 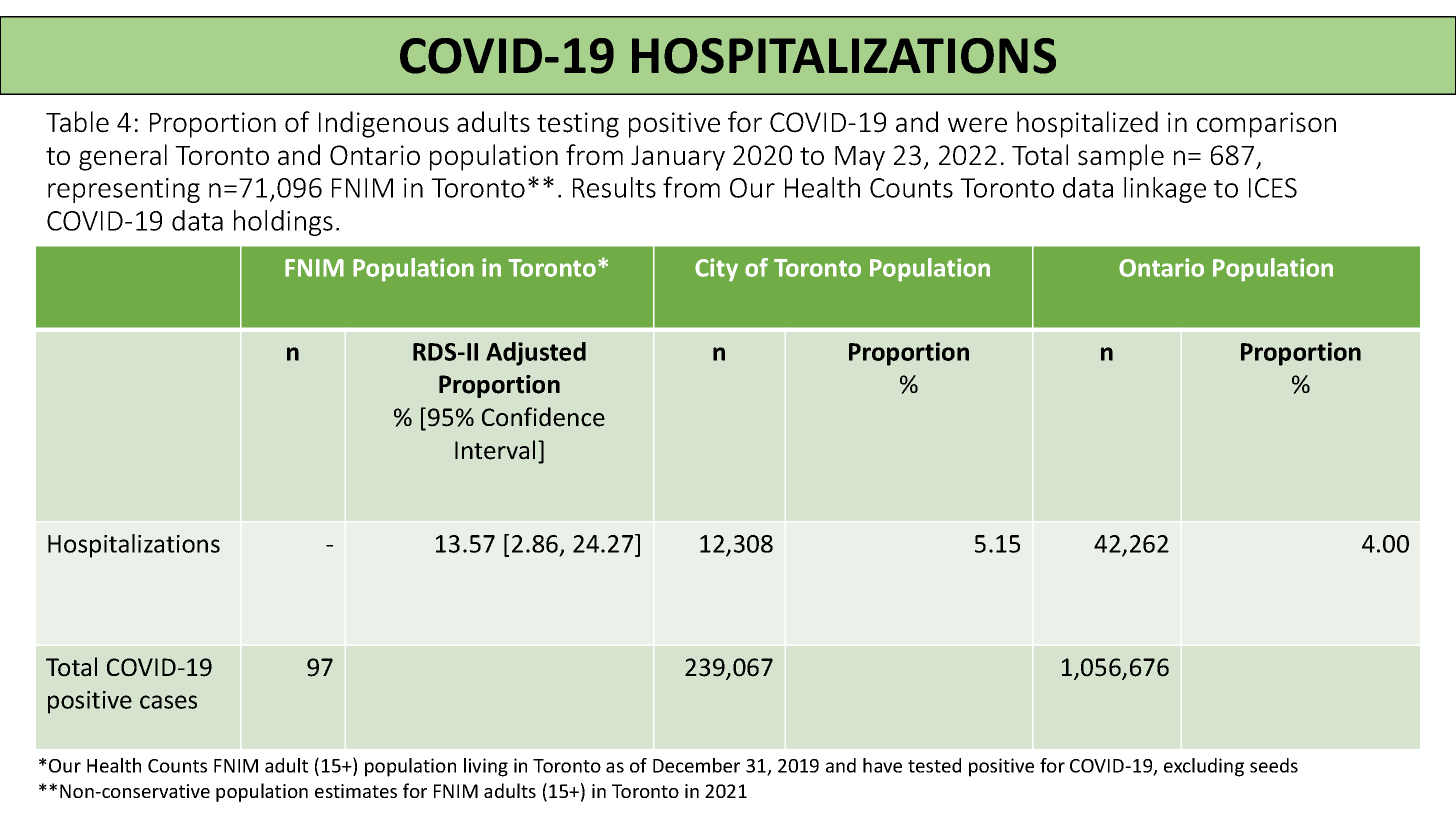 What do you see at coordinates (123, 157) in the page?
I see `general` at bounding box center [123, 157].
